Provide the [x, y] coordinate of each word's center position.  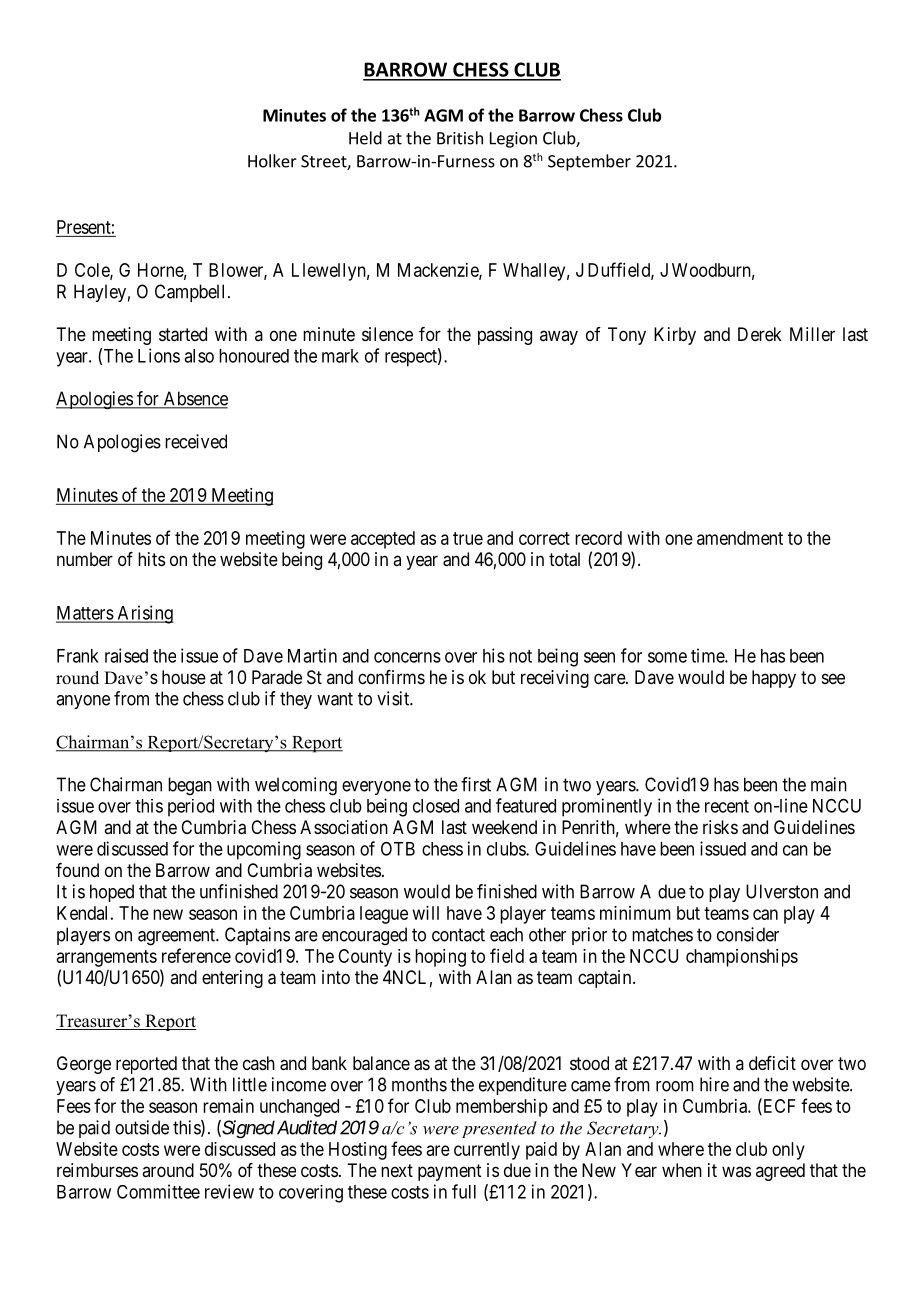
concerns [407, 657]
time [708, 655]
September [589, 162]
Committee [158, 1191]
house [184, 677]
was [736, 1171]
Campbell [189, 293]
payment [450, 1172]
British [460, 138]
